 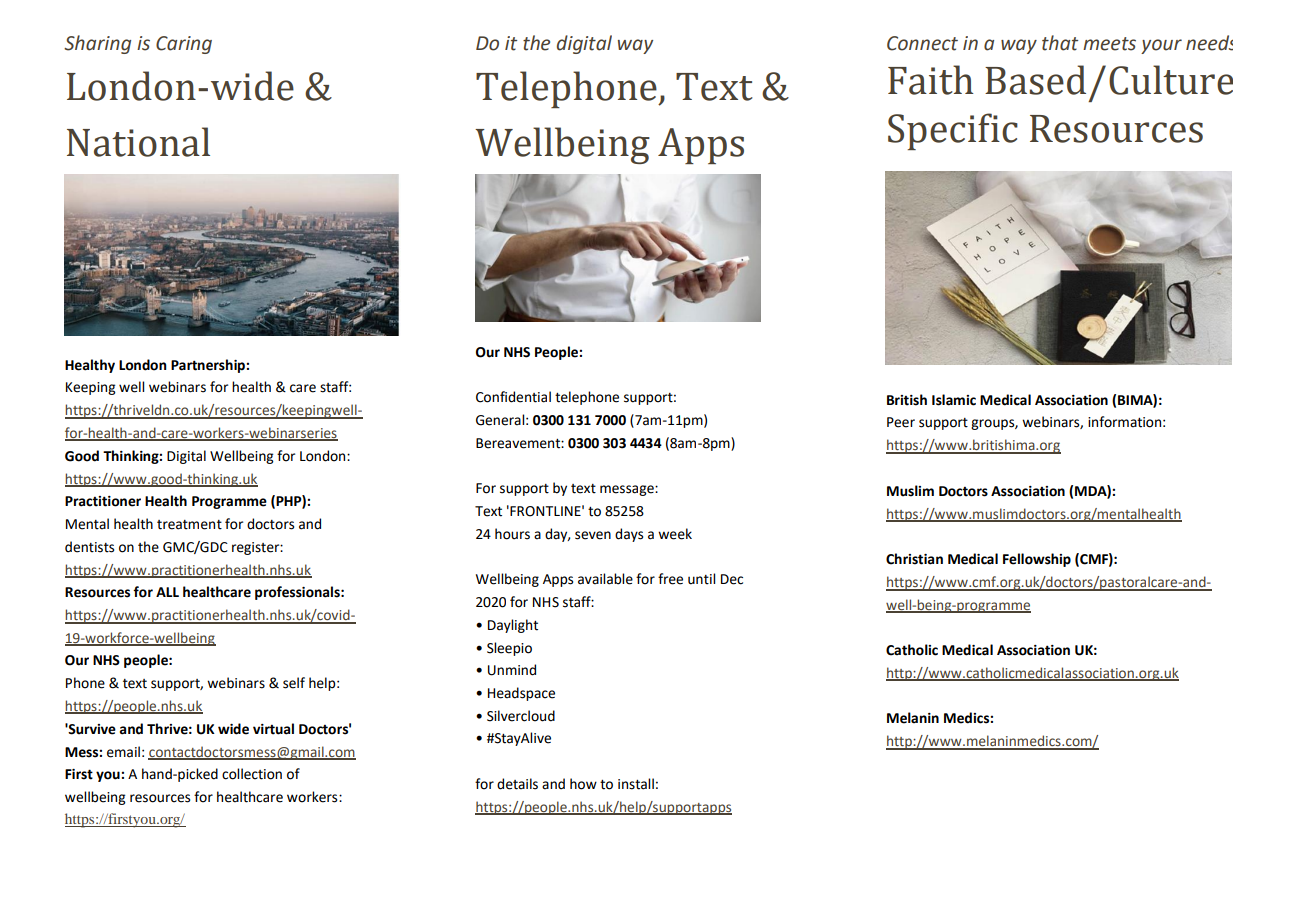 I want to click on Confidential, so click(x=513, y=397).
